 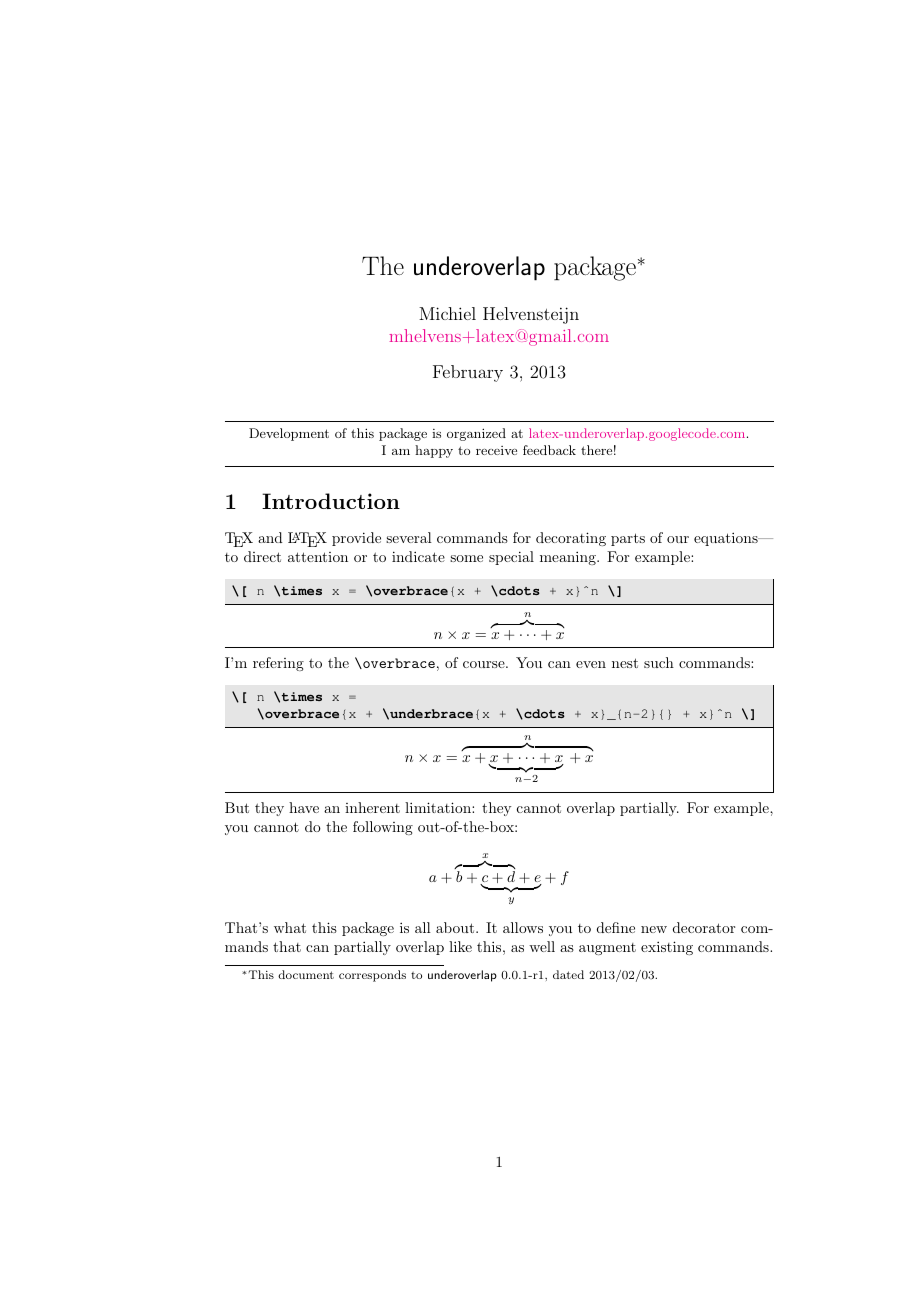 What do you see at coordinates (628, 539) in the page?
I see `parts` at bounding box center [628, 539].
